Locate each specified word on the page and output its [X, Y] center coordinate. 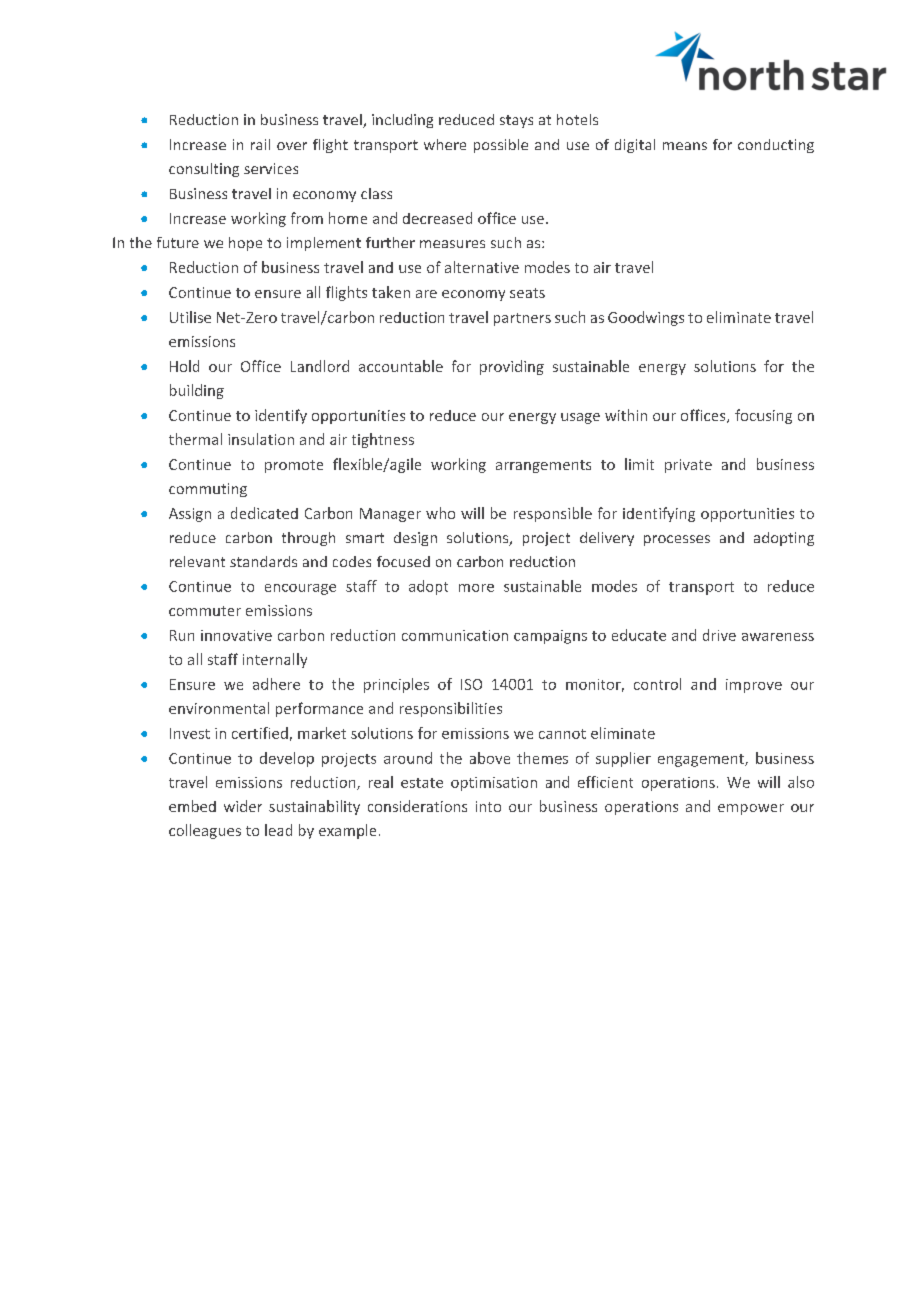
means [685, 146]
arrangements [543, 466]
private [688, 466]
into [488, 806]
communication [455, 635]
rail [260, 144]
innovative [236, 635]
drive [719, 635]
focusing [763, 416]
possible [501, 146]
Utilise [190, 317]
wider [243, 806]
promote [294, 466]
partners [522, 319]
